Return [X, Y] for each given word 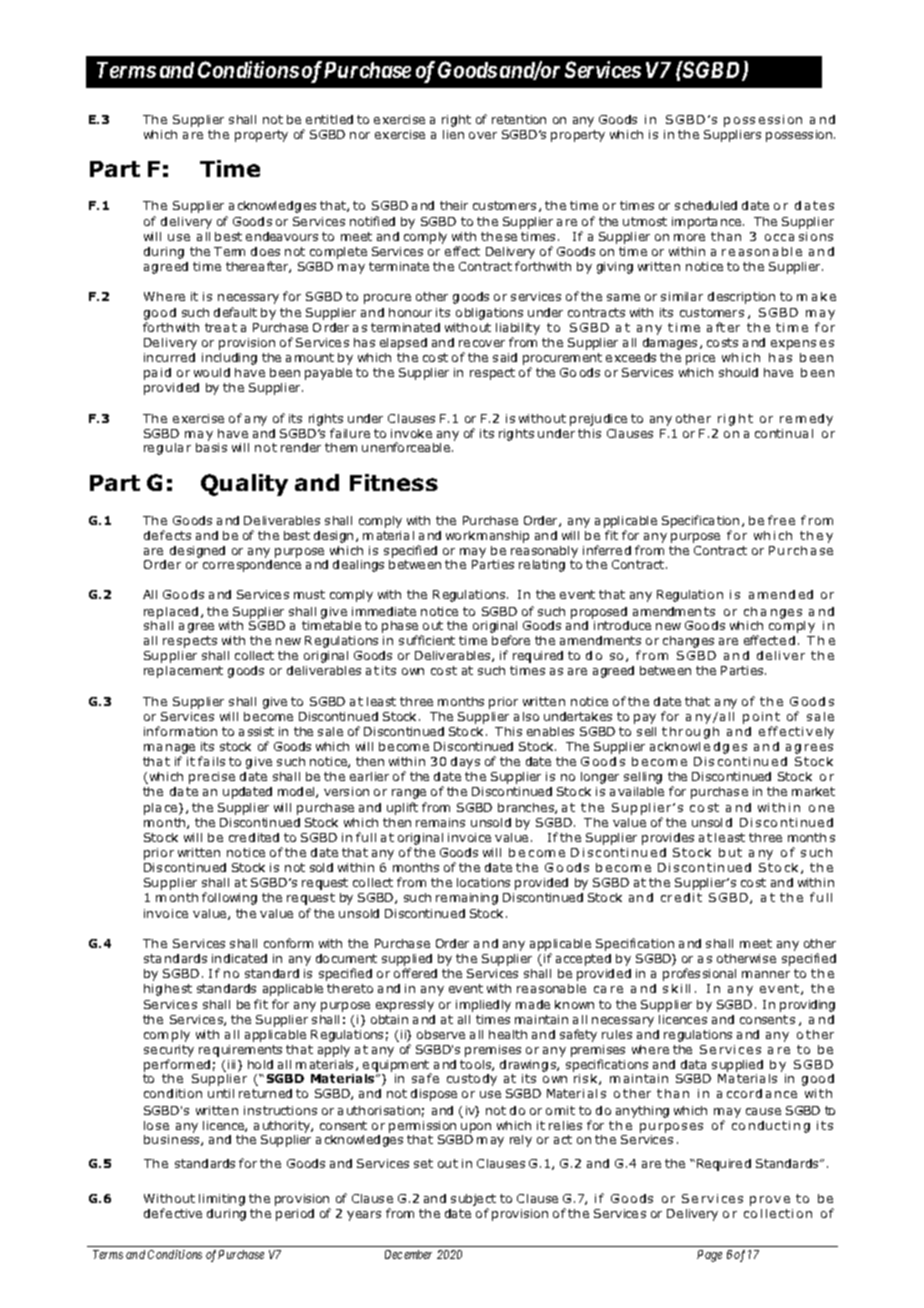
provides [668, 839]
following [229, 898]
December [408, 1254]
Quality [244, 485]
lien [453, 134]
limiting [222, 1200]
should [738, 372]
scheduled [706, 205]
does [265, 251]
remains [440, 822]
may [473, 553]
